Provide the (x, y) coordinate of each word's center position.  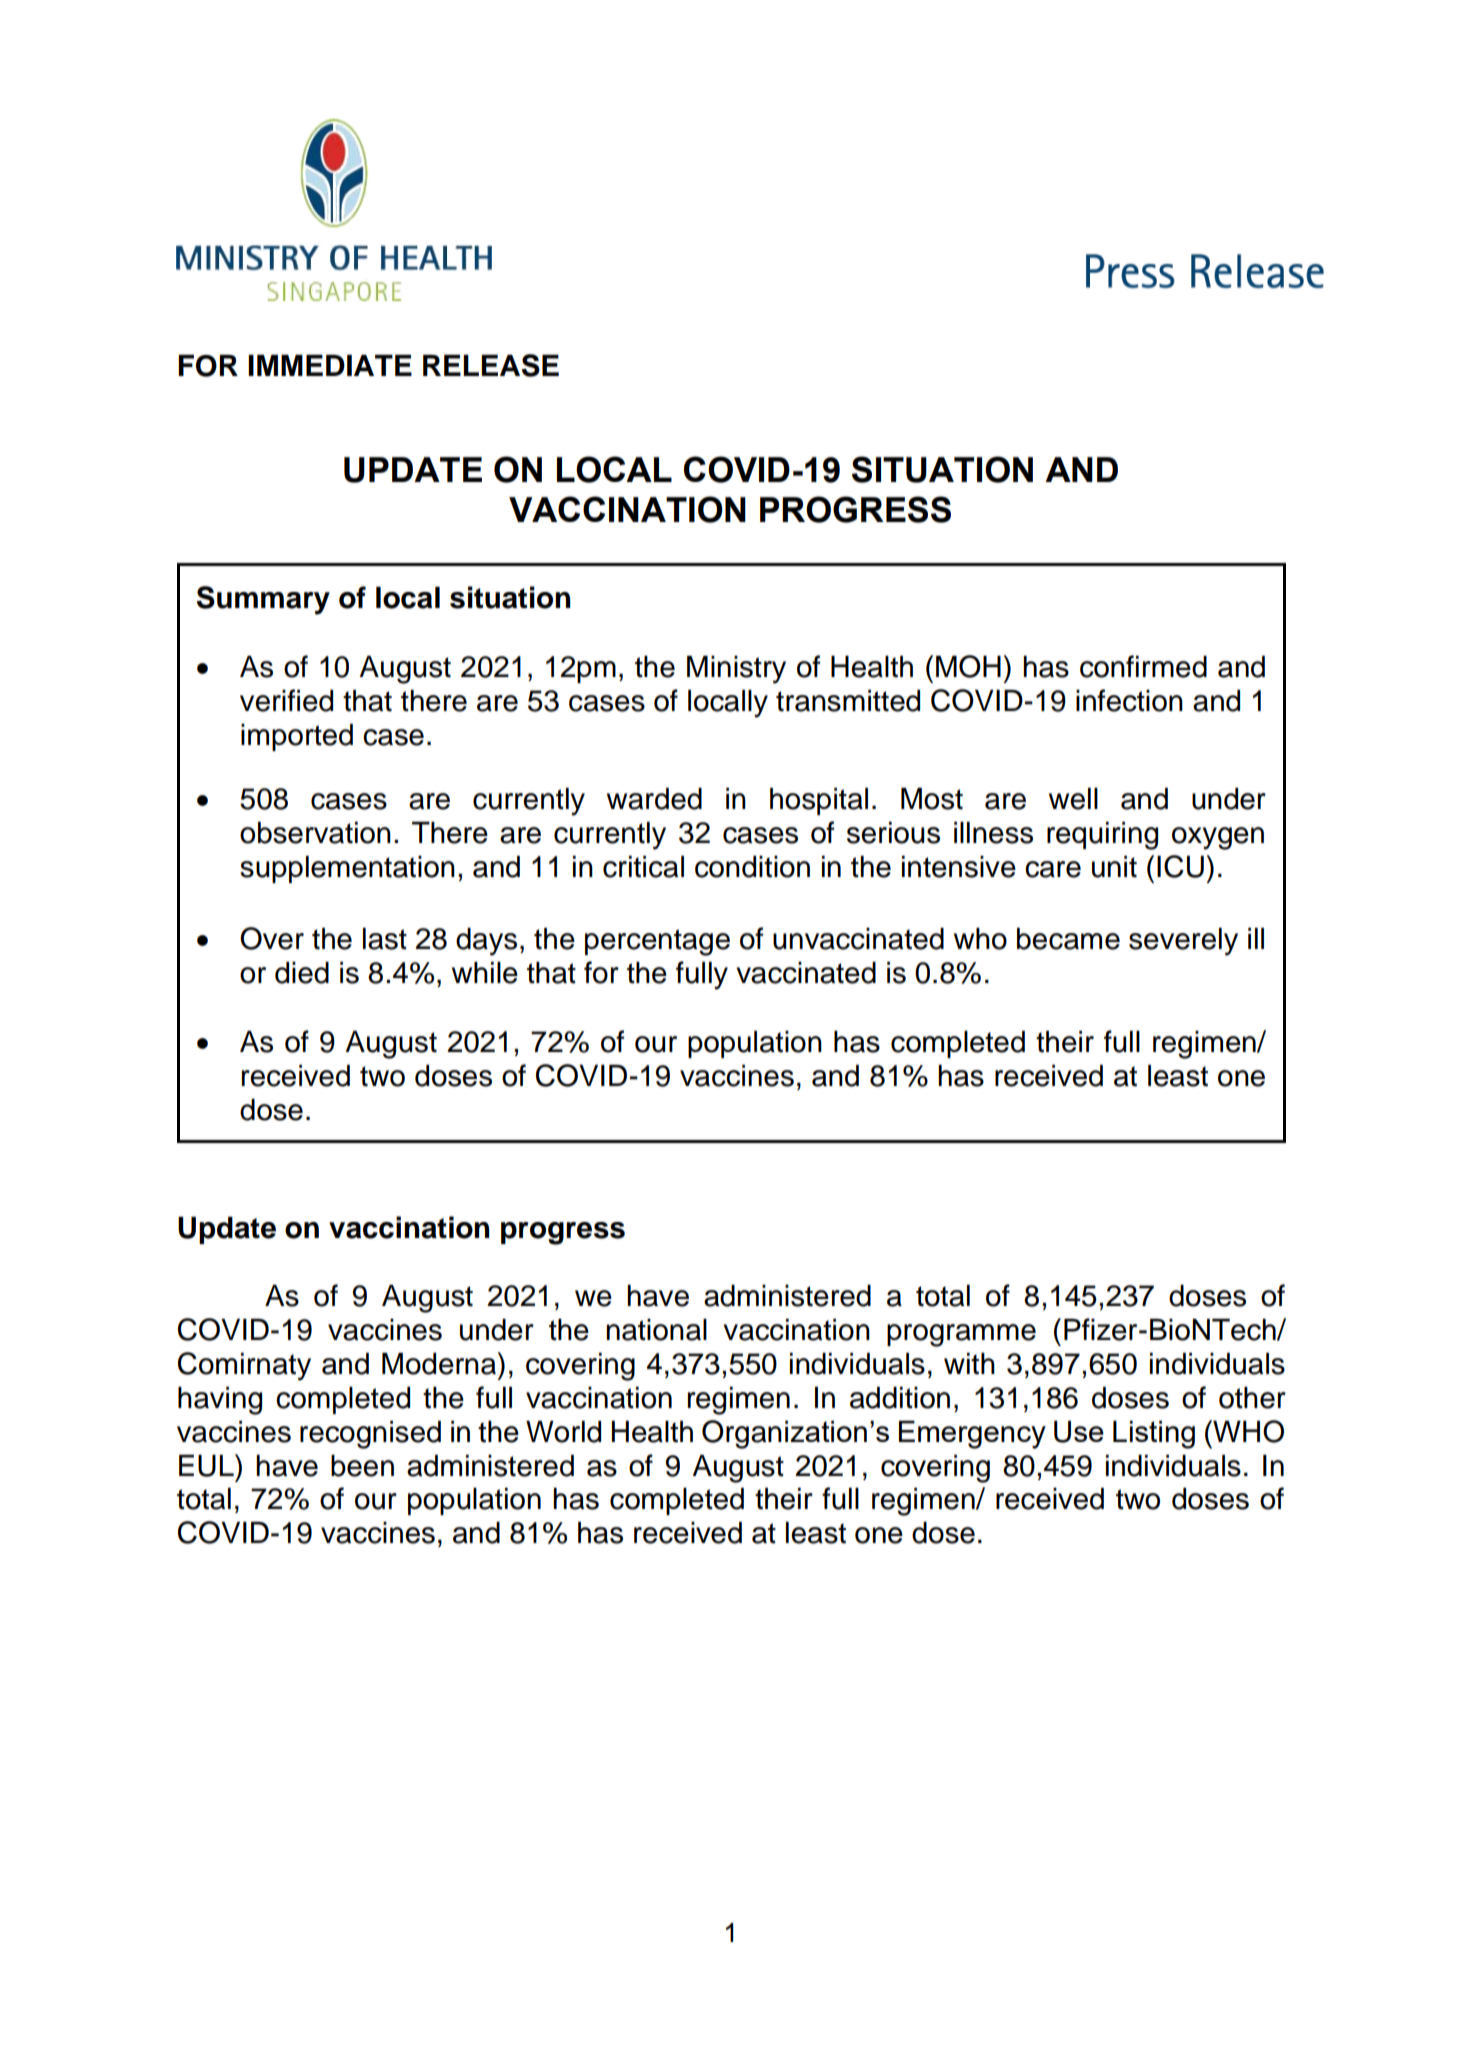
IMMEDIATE (330, 365)
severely (1183, 942)
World (563, 1432)
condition (752, 867)
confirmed (1143, 666)
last (385, 939)
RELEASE (491, 365)
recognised (370, 1435)
